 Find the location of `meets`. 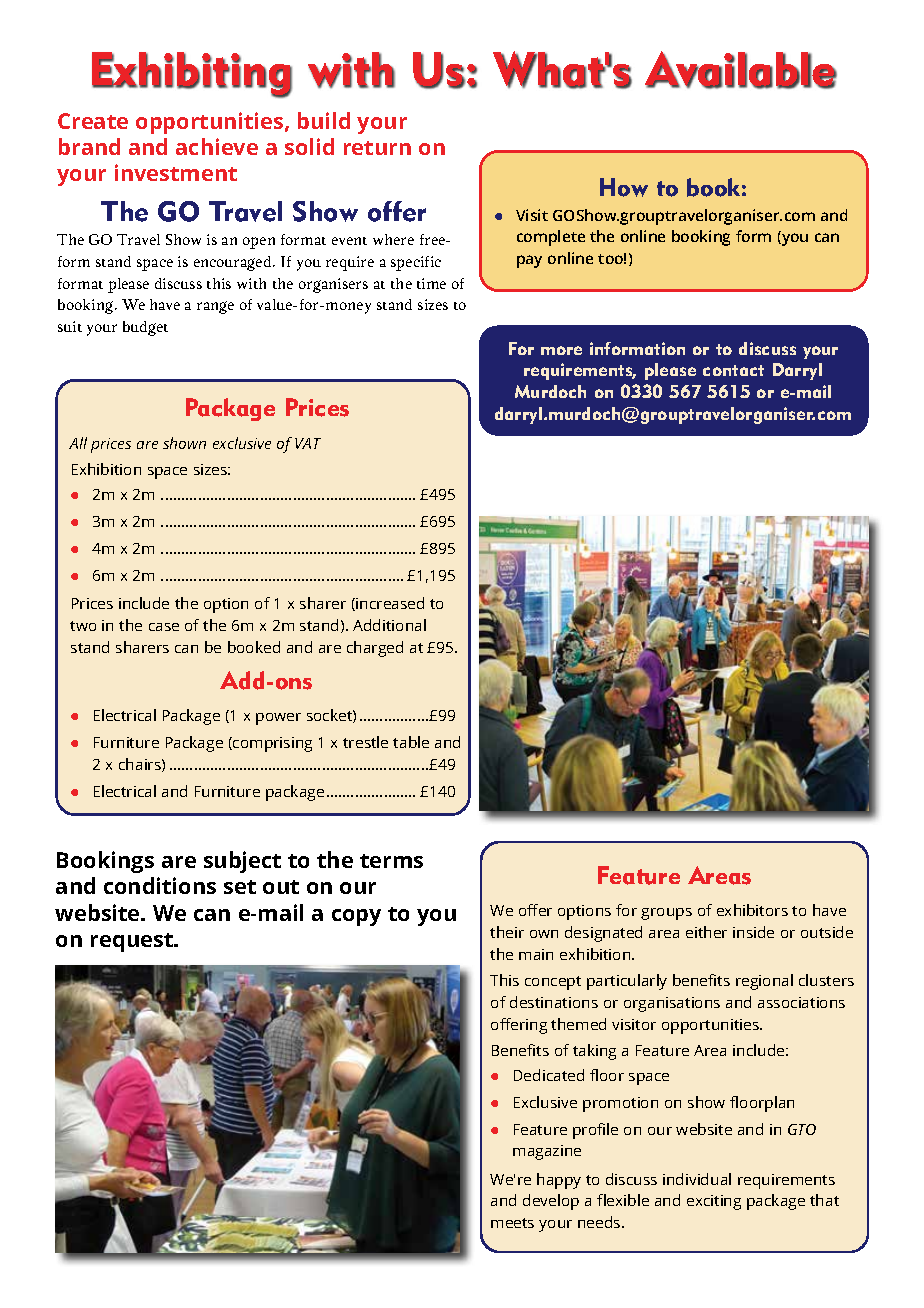

meets is located at coordinates (512, 1223).
